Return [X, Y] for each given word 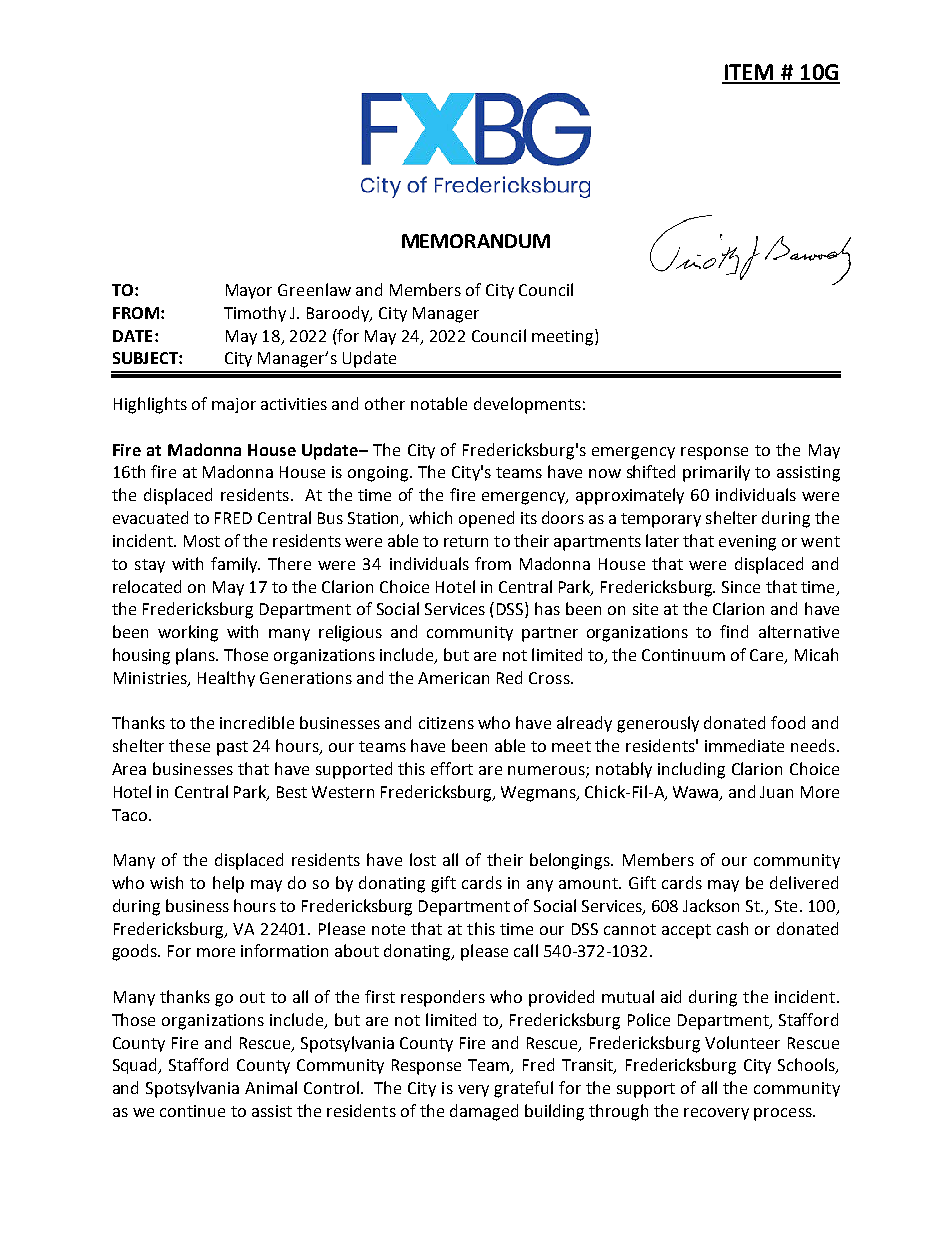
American [453, 678]
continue [192, 1111]
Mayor [249, 291]
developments [527, 405]
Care [768, 656]
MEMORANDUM [476, 241]
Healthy [226, 679]
